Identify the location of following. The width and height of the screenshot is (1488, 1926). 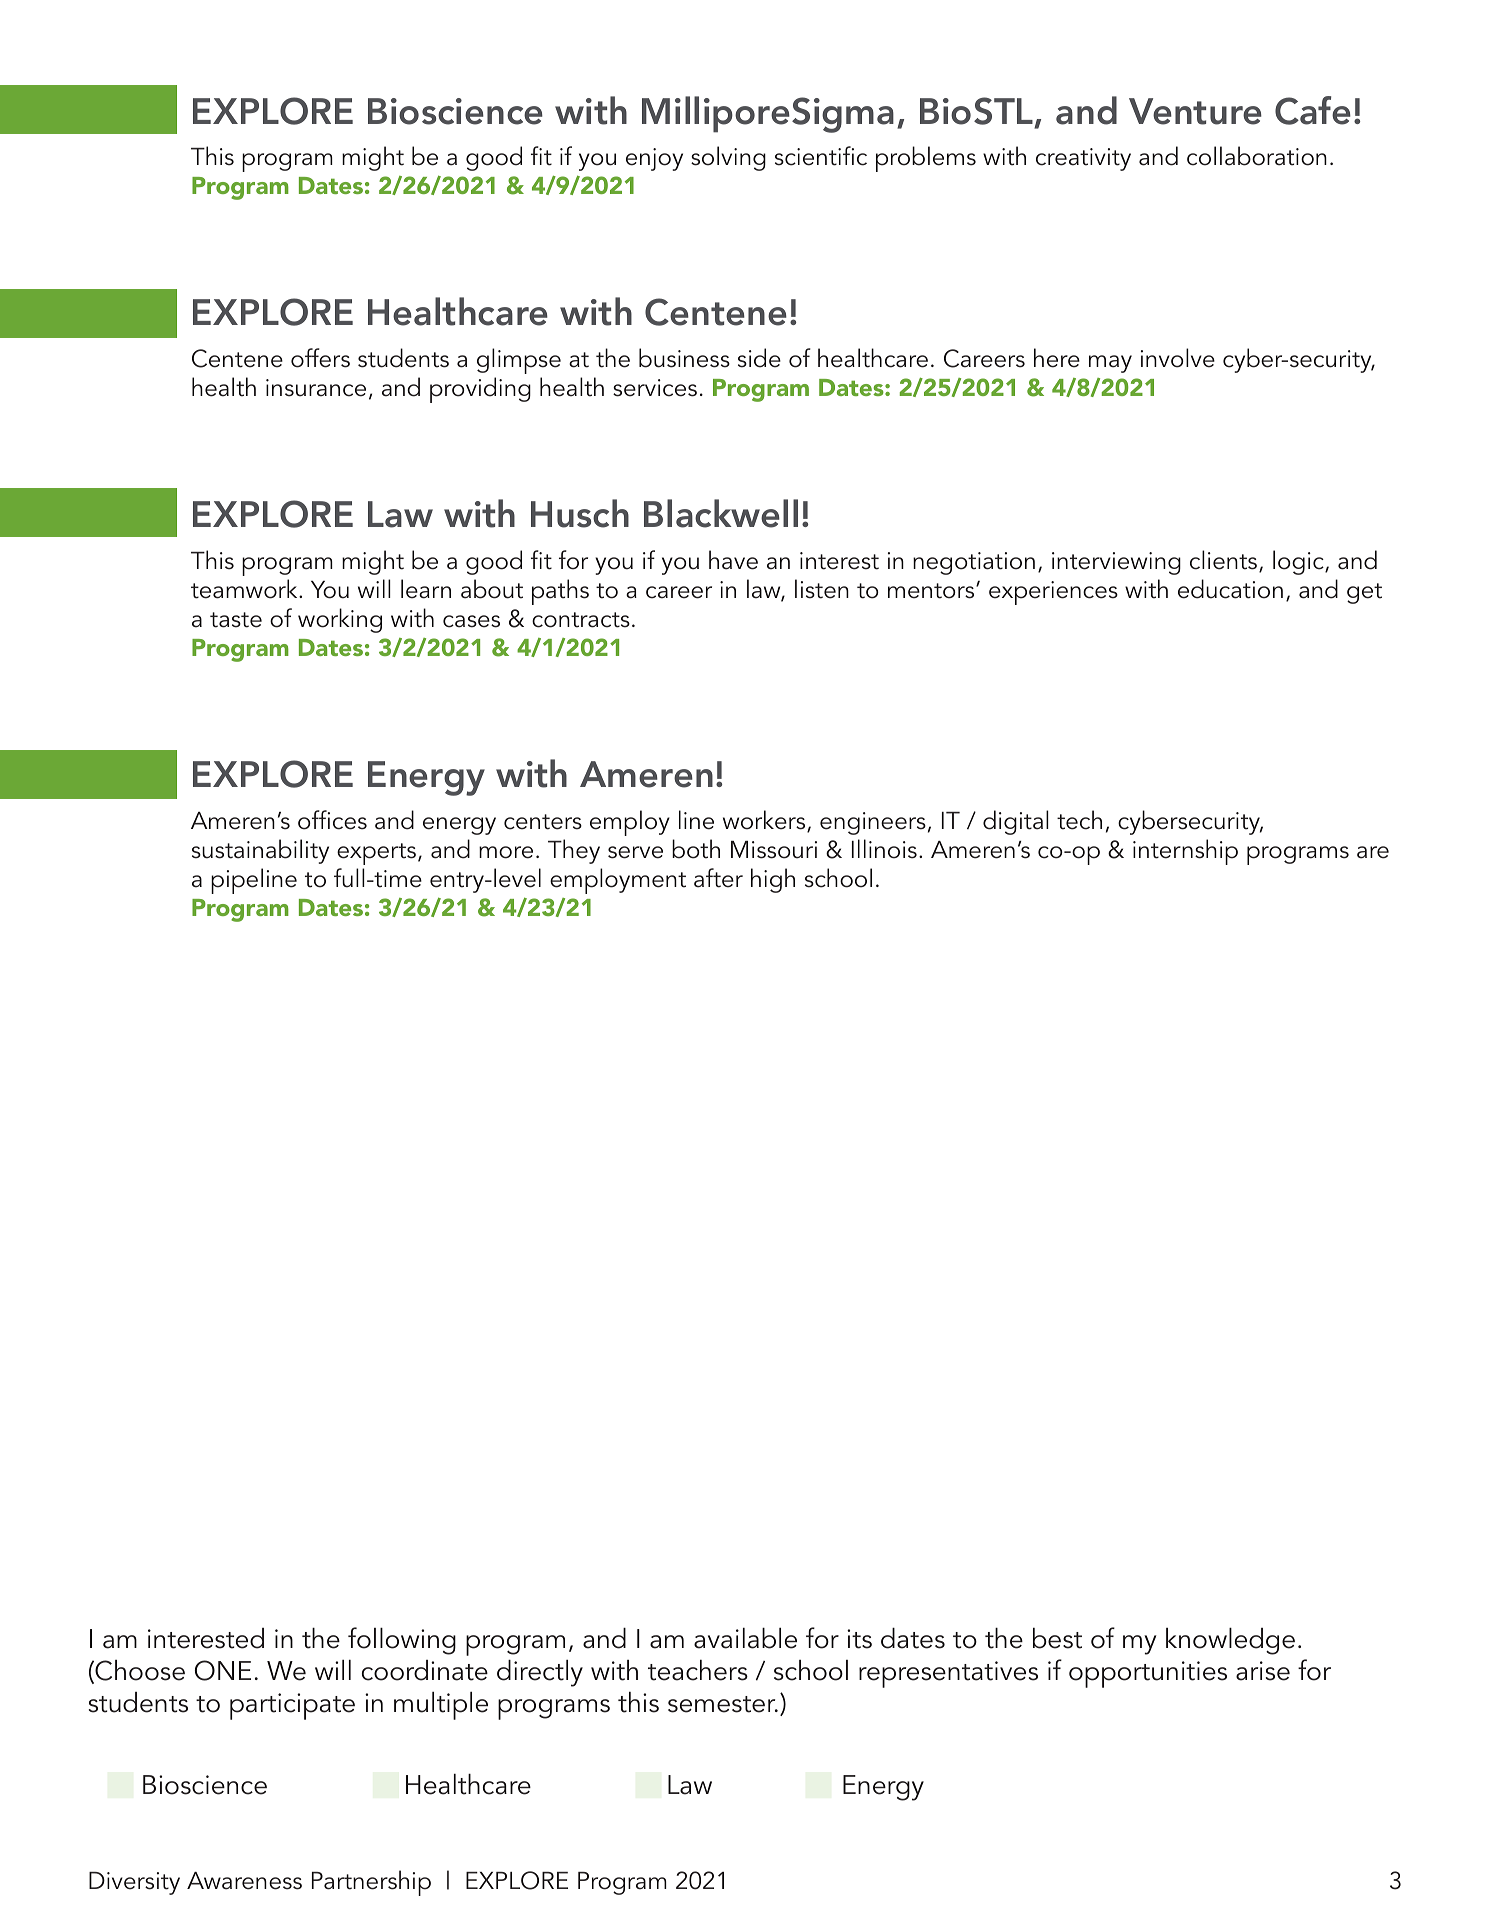
(402, 1641).
